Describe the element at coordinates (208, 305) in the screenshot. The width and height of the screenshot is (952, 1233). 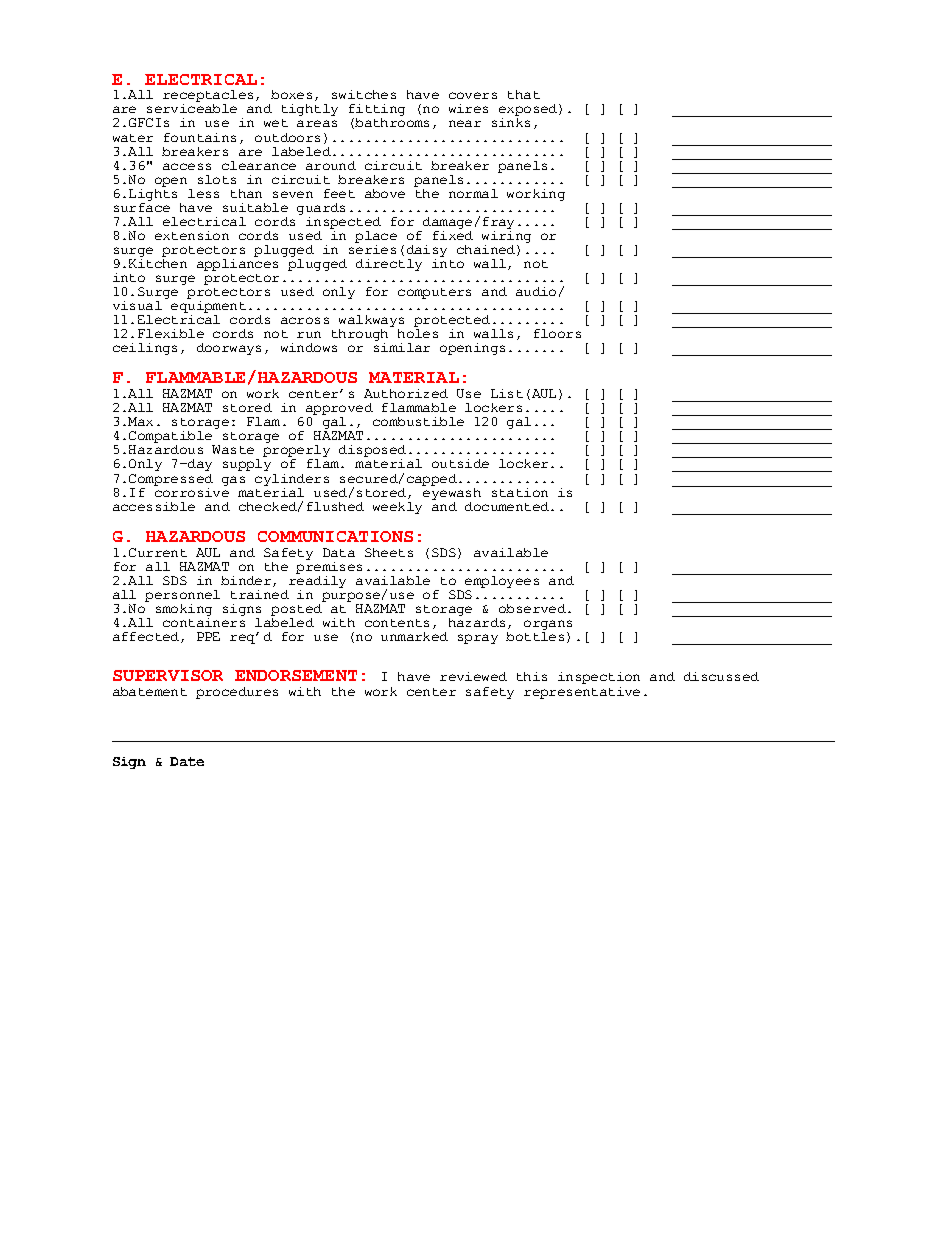
I see `equipment` at that location.
